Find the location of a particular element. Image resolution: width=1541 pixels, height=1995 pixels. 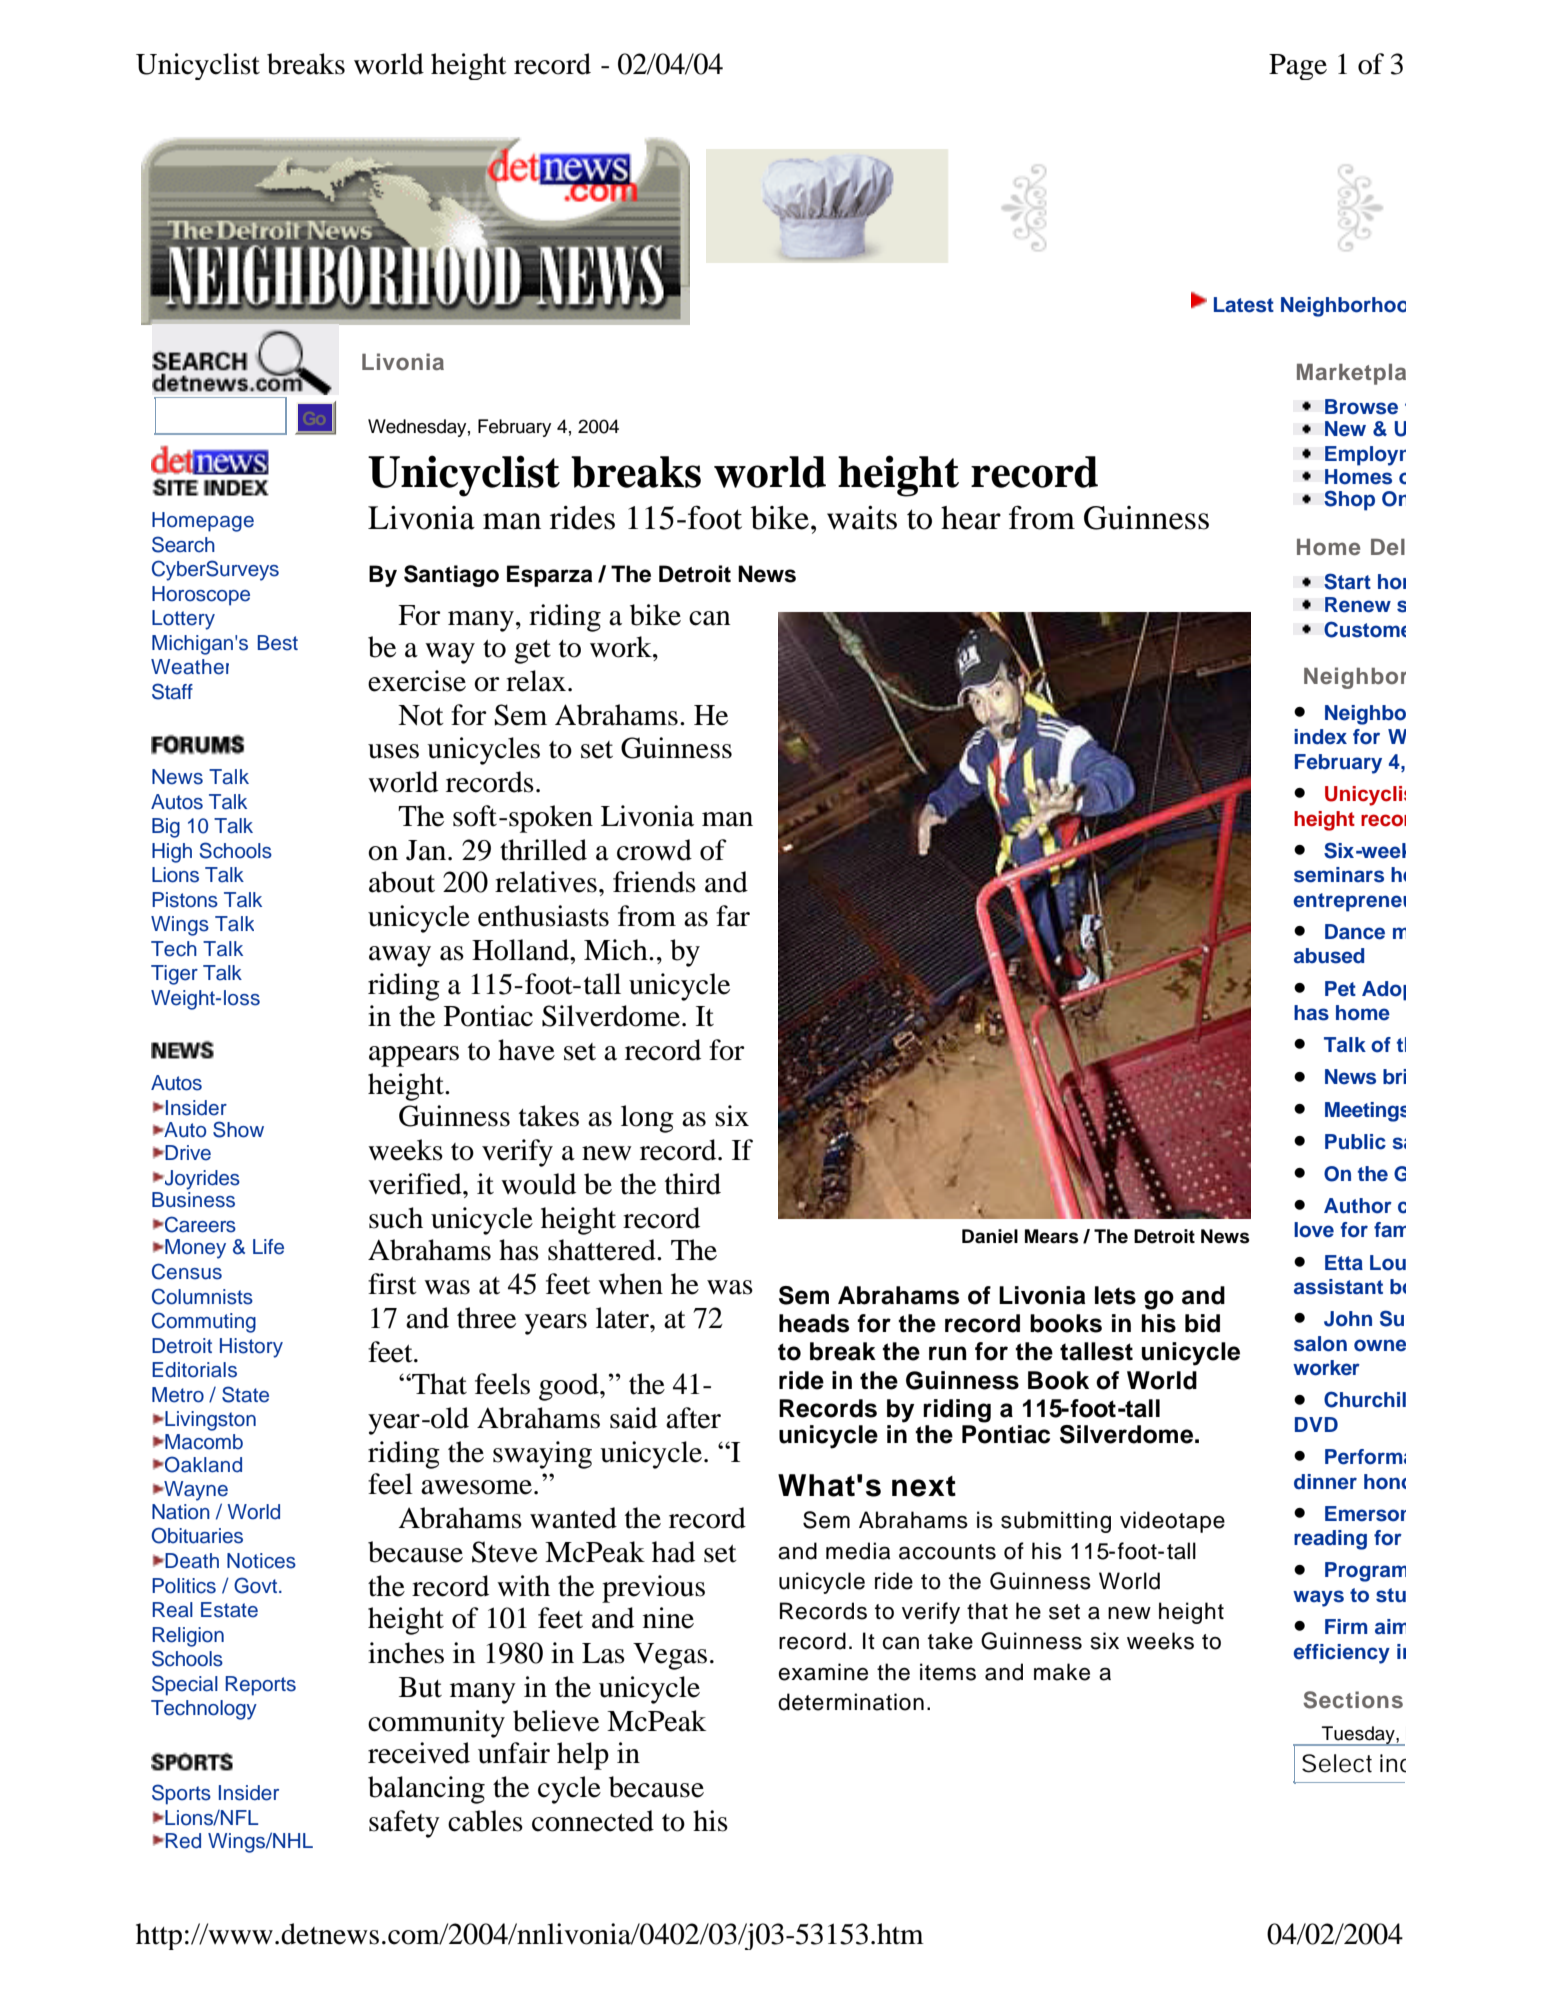

long is located at coordinates (647, 1119).
